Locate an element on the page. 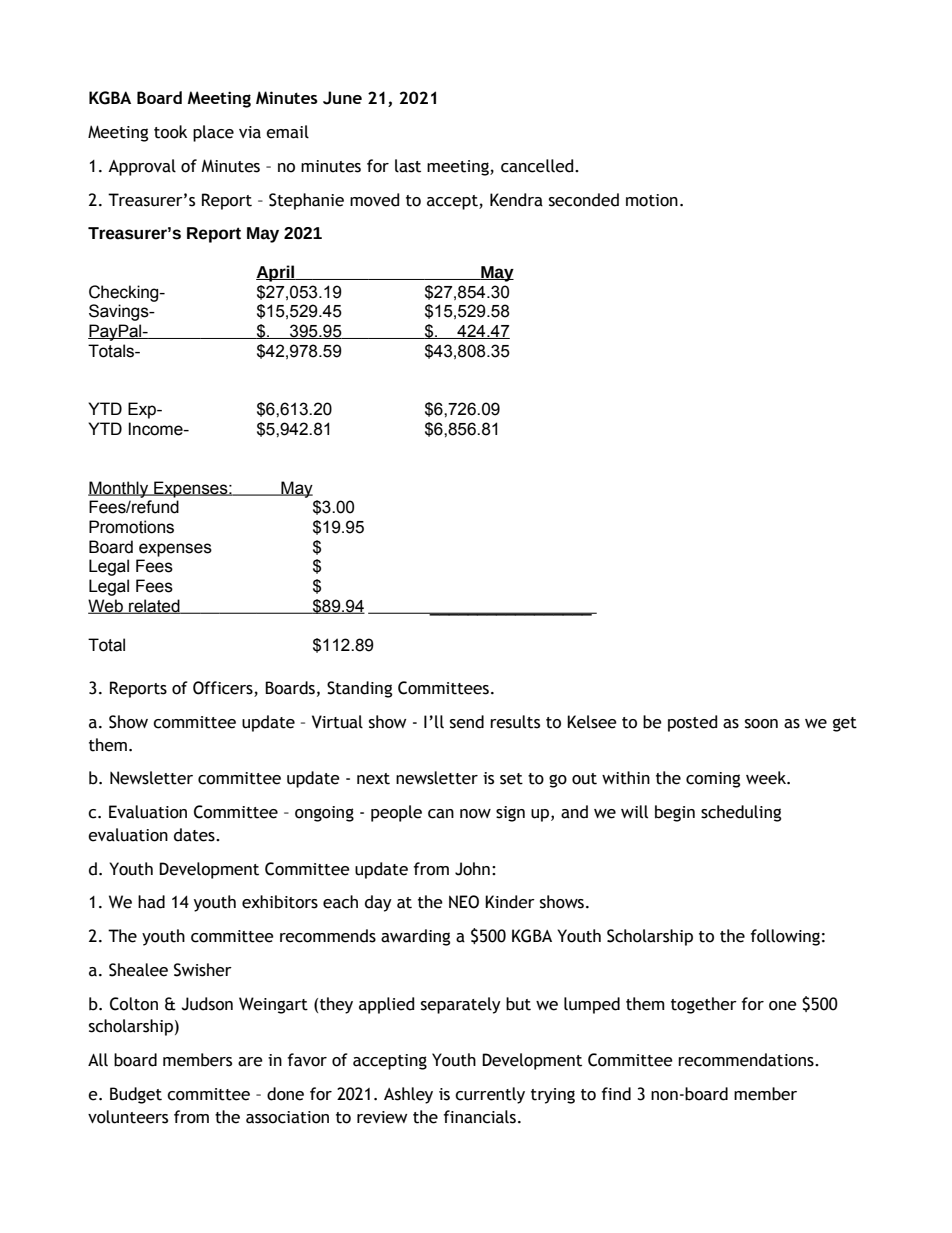 The height and width of the document is (1233, 952). send is located at coordinates (467, 722).
